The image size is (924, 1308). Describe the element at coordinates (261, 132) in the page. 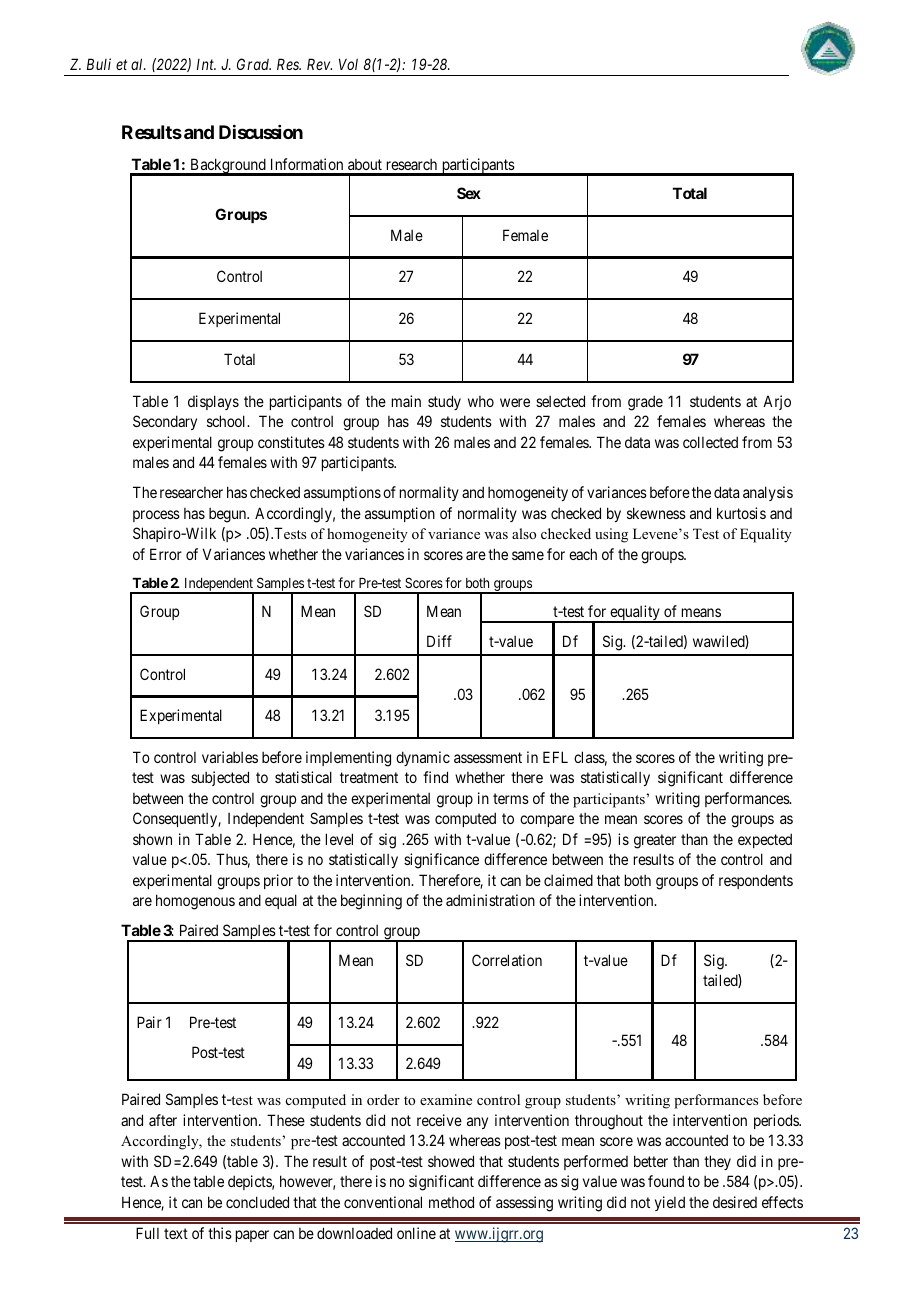

I see `Discussion` at that location.
